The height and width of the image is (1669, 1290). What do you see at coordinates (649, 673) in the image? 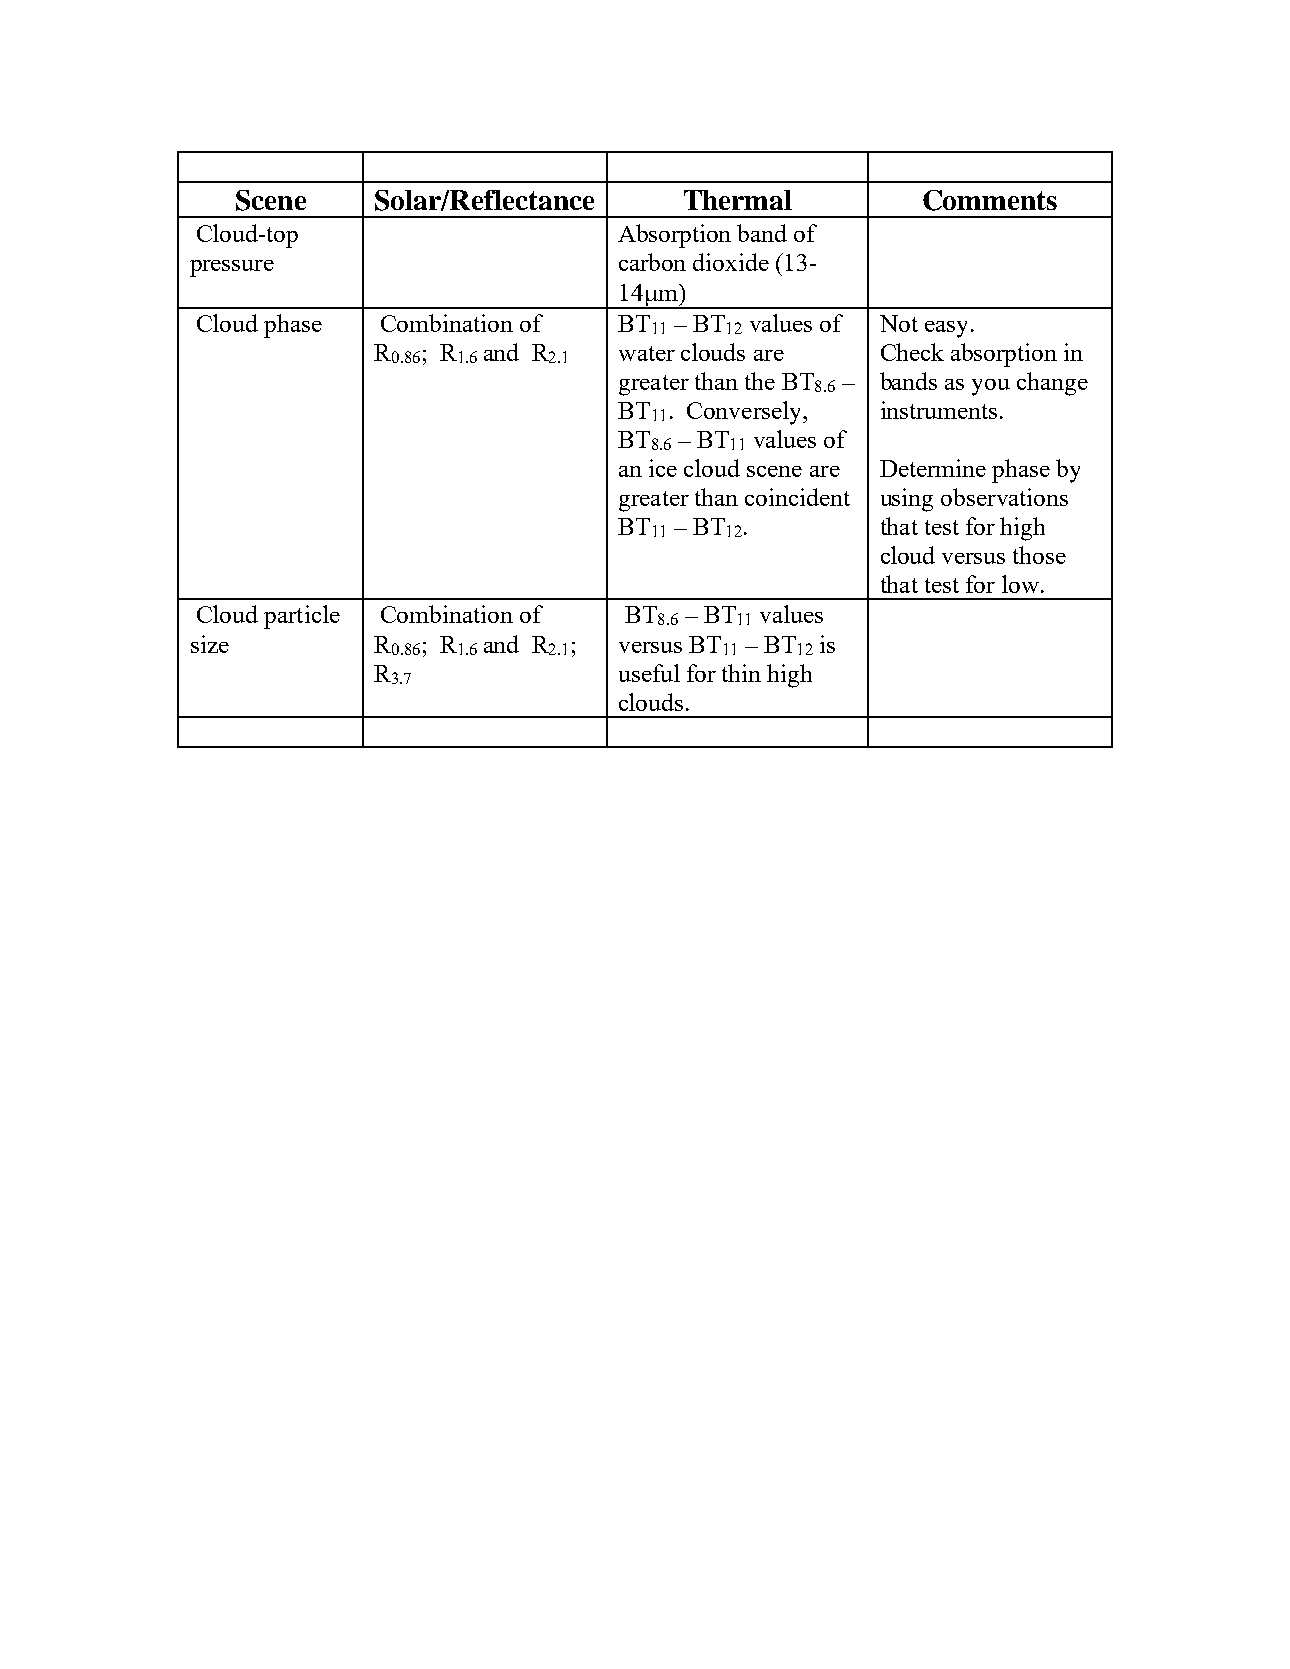
I see `useful` at bounding box center [649, 673].
